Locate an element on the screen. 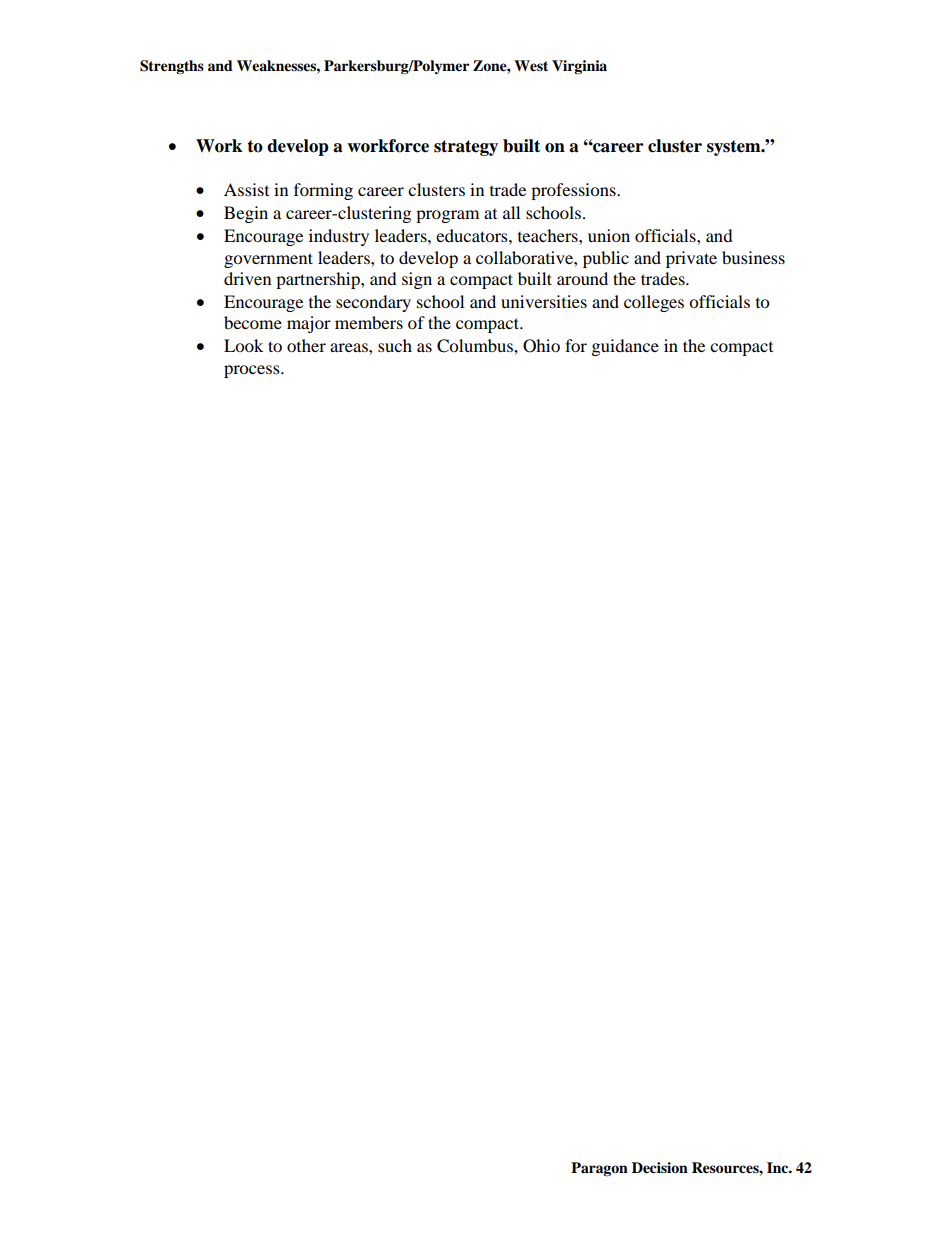  Strengths is located at coordinates (172, 67).
